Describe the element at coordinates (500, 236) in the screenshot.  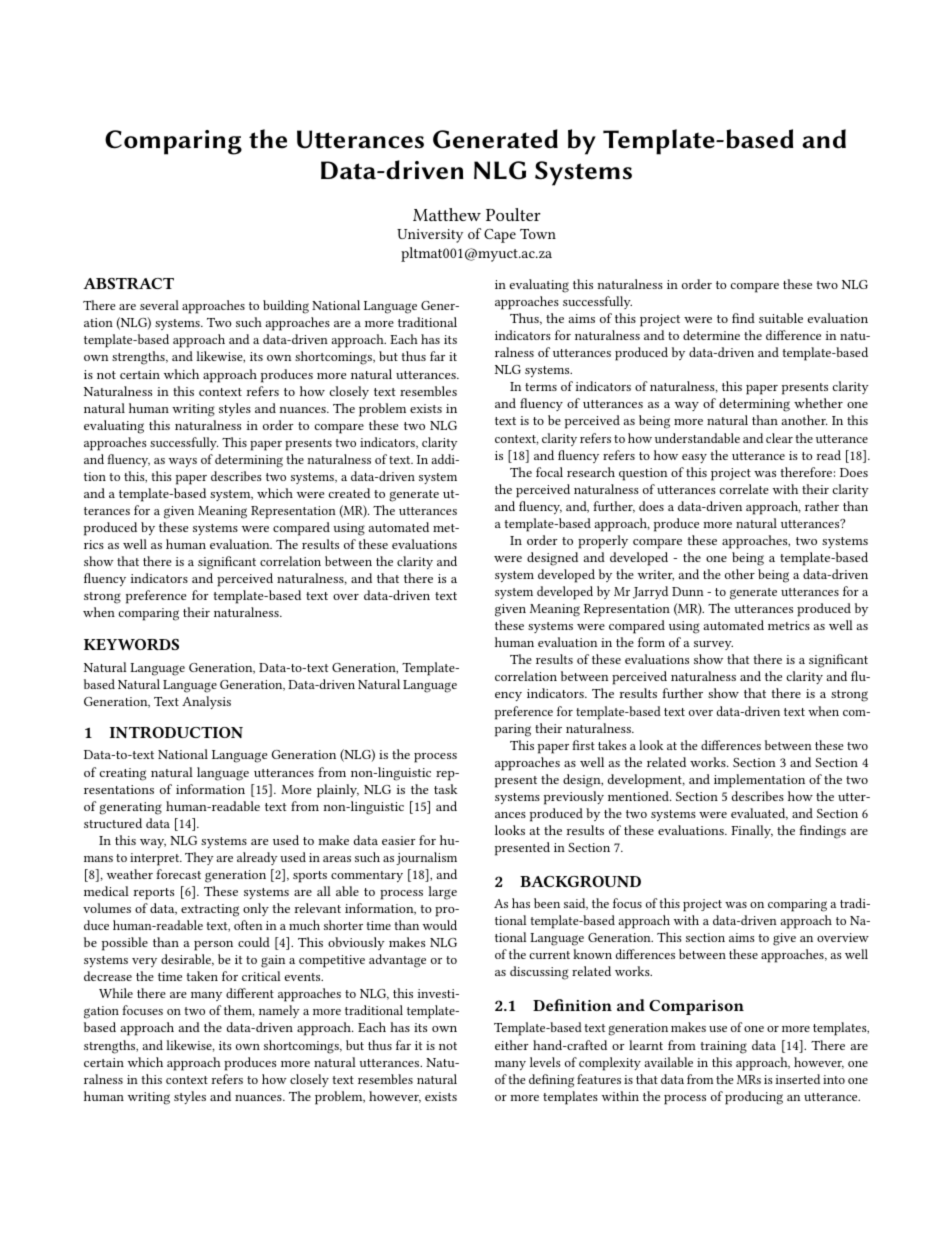
I see `Cape` at that location.
